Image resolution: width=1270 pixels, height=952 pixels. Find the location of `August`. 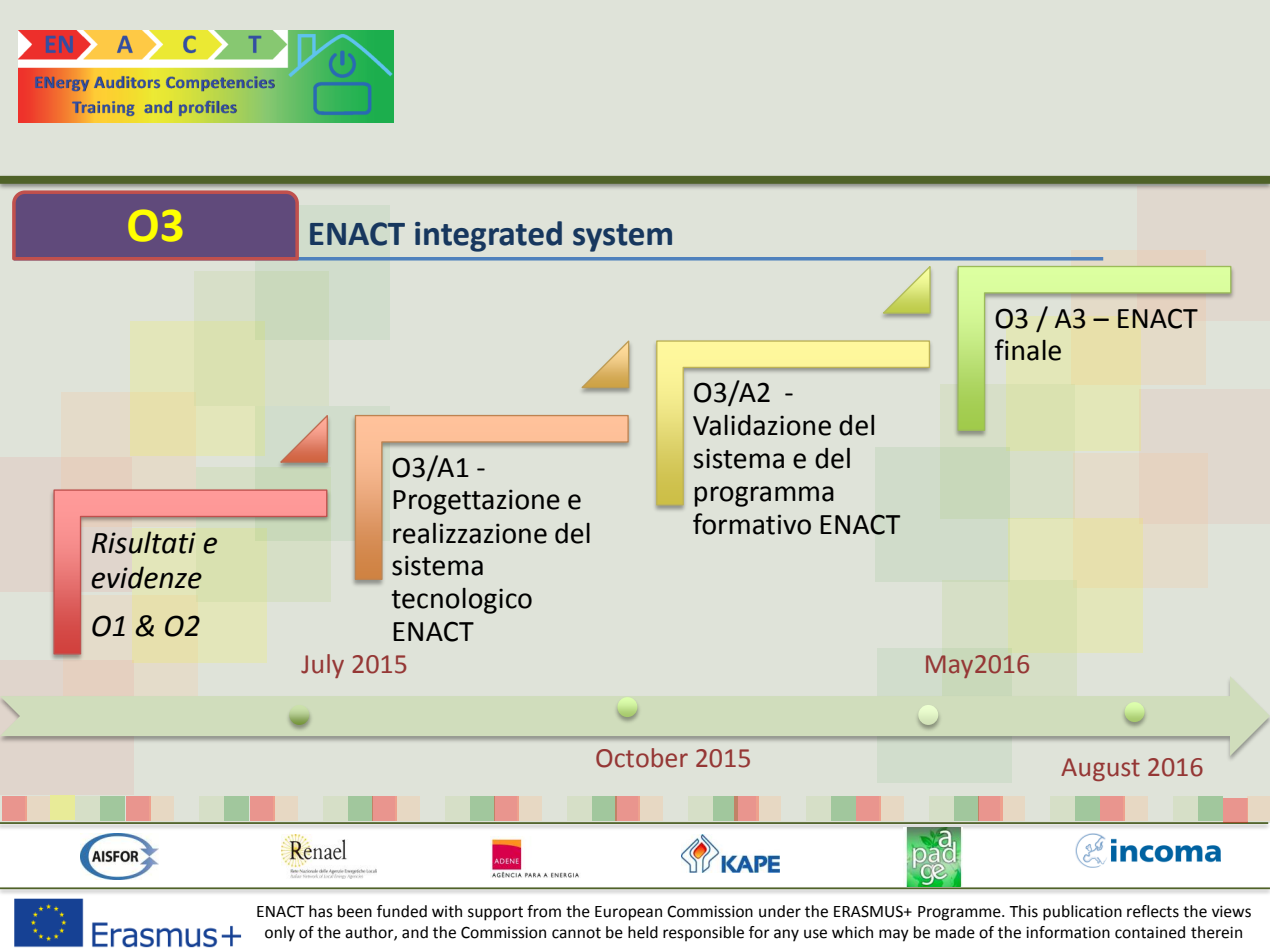

August is located at coordinates (1100, 769).
